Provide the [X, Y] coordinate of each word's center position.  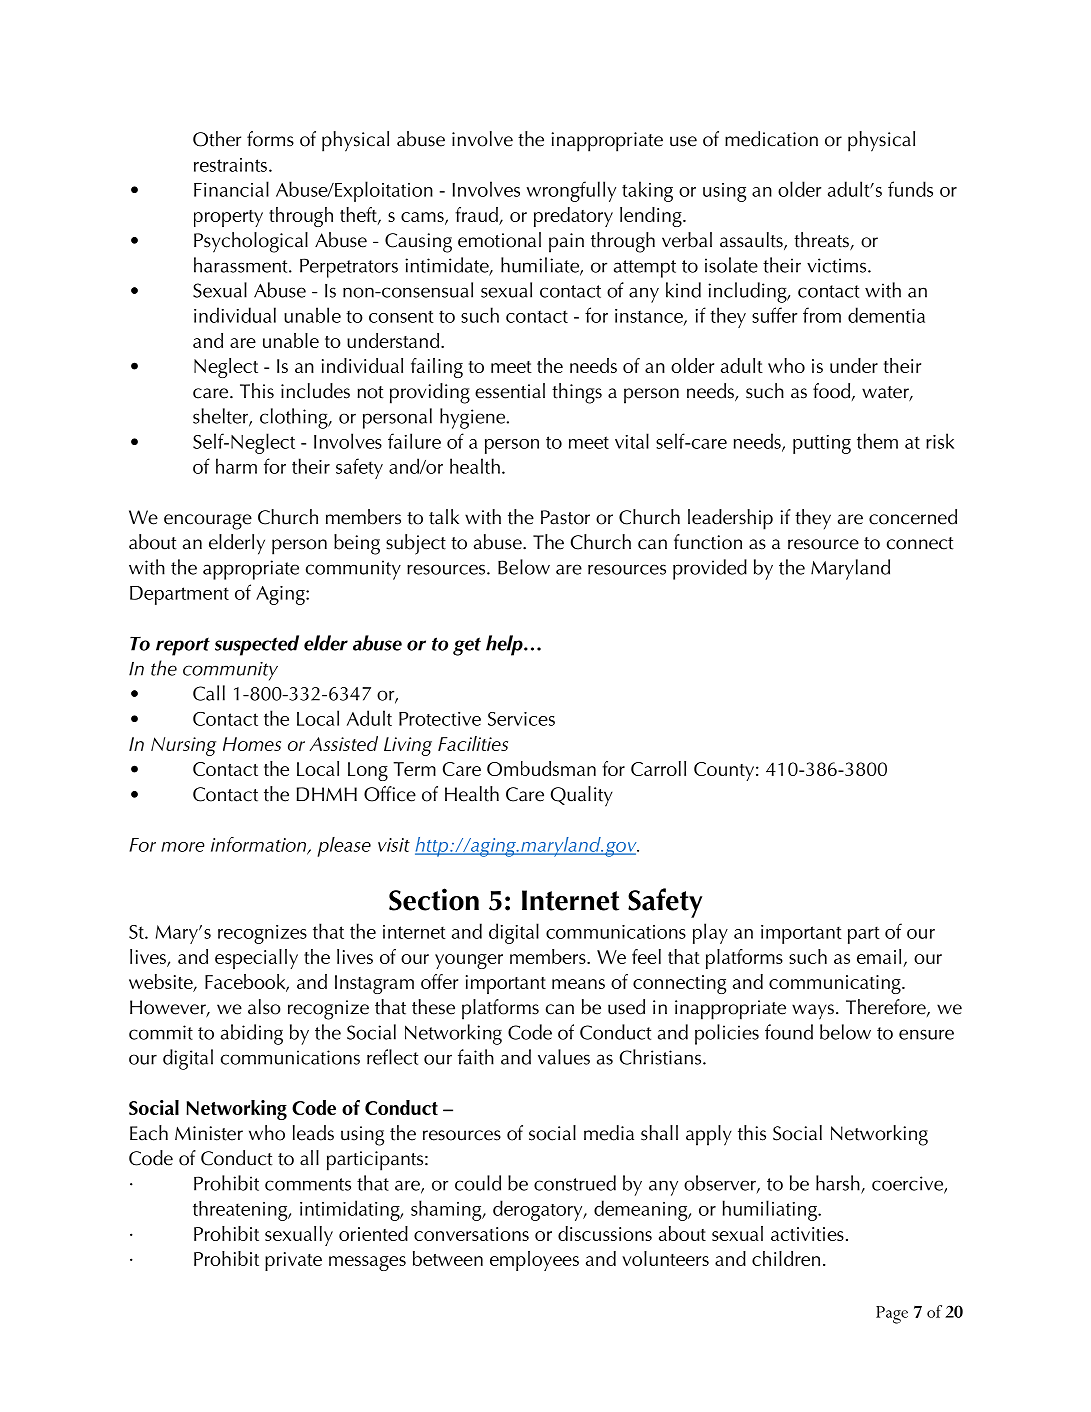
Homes [252, 744]
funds [910, 189]
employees [534, 1261]
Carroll [658, 768]
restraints [230, 165]
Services [521, 719]
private [293, 1261]
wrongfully [571, 191]
